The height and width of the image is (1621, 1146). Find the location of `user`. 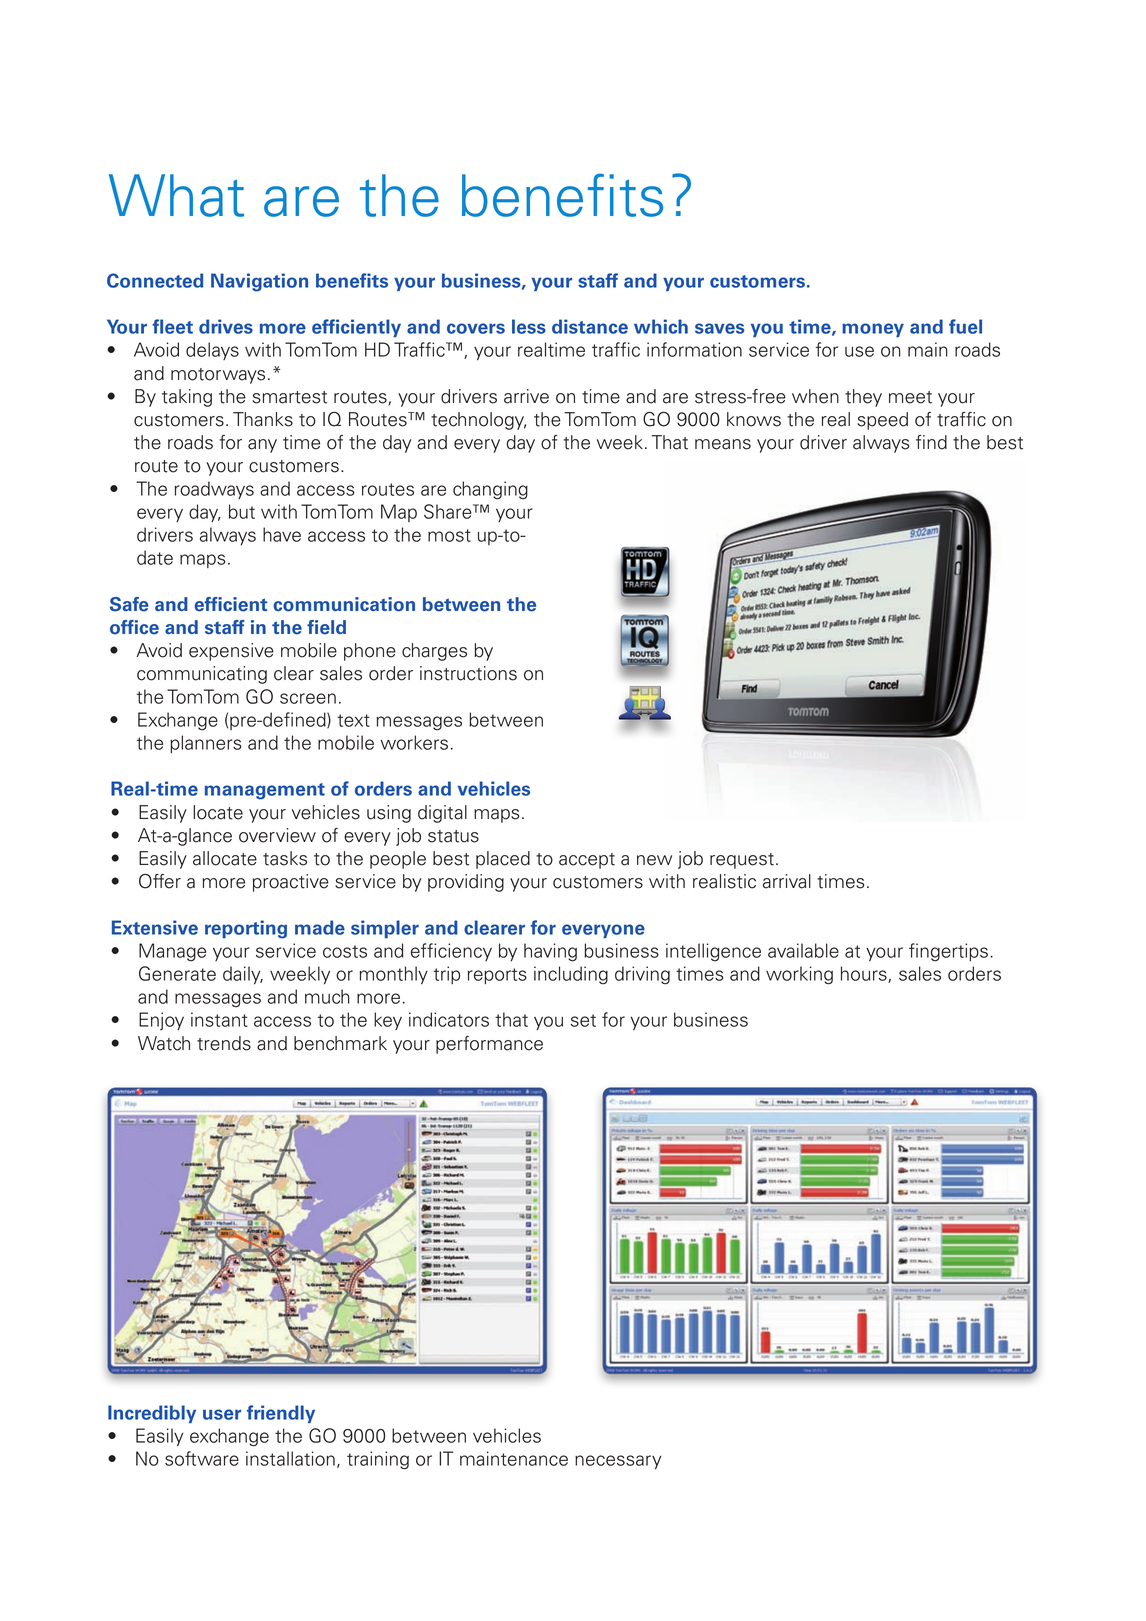

user is located at coordinates (222, 1414).
